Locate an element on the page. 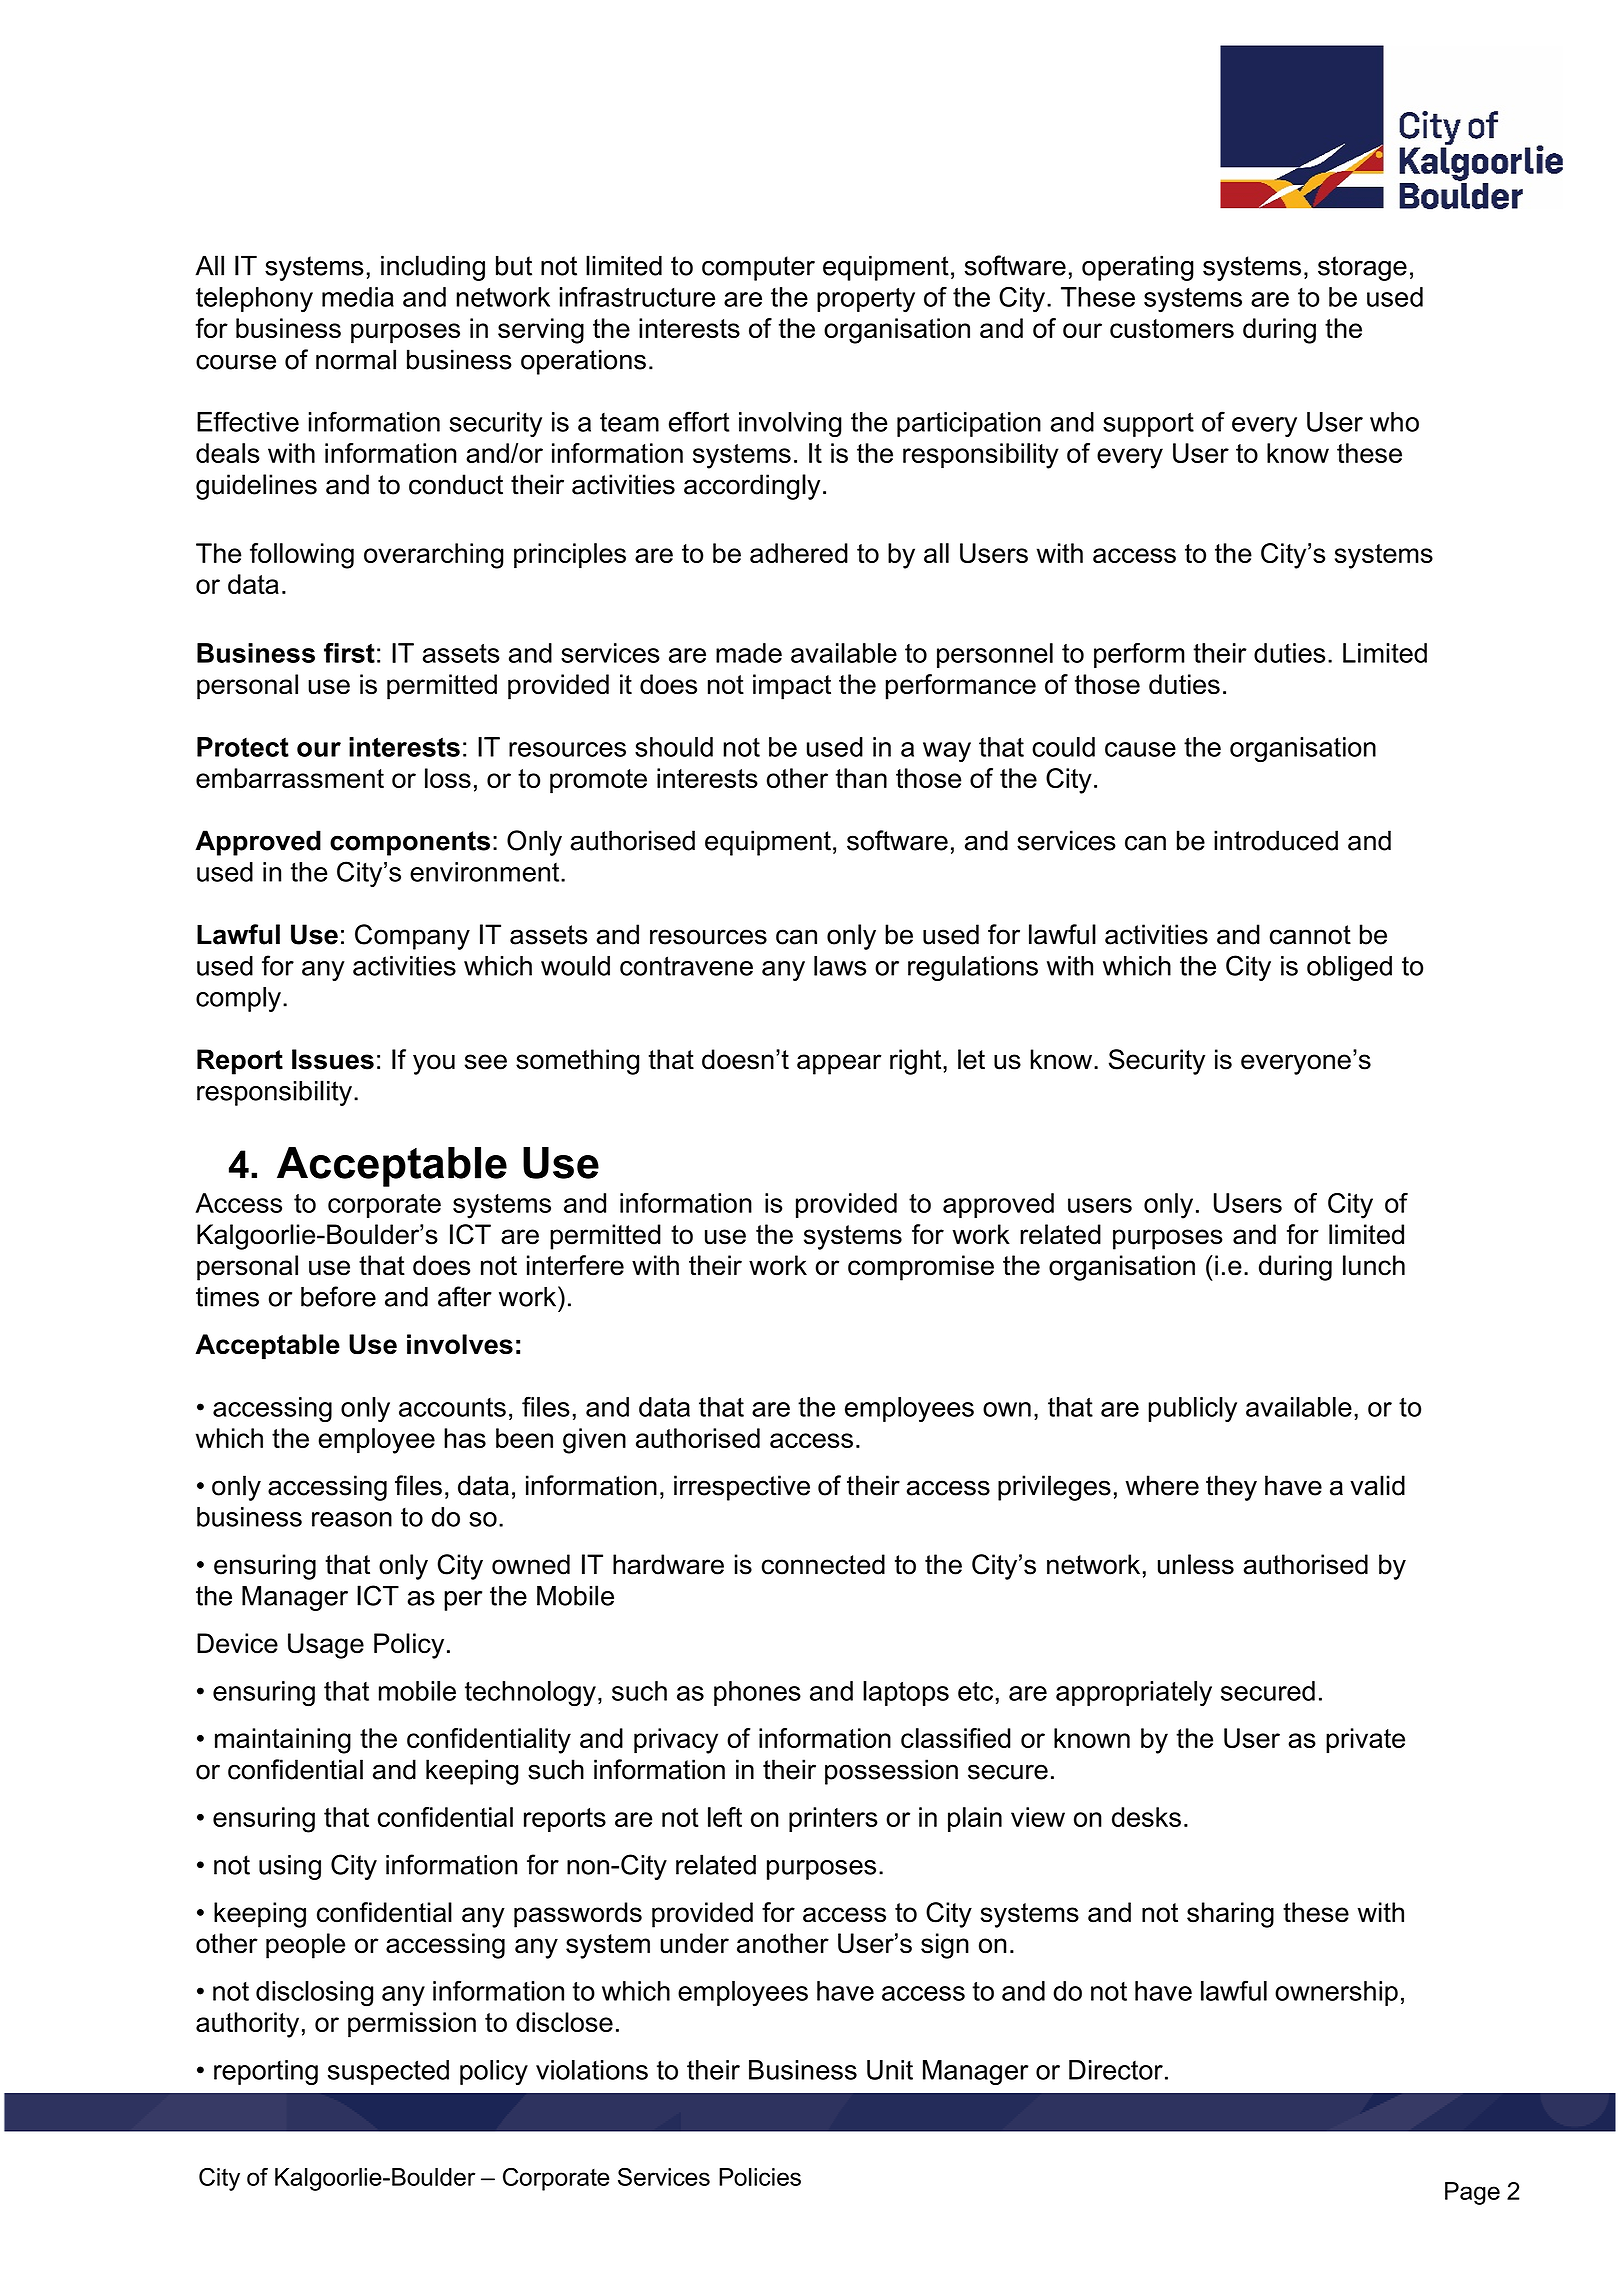 The width and height of the image is (1618, 2288). lunch is located at coordinates (1374, 1265).
